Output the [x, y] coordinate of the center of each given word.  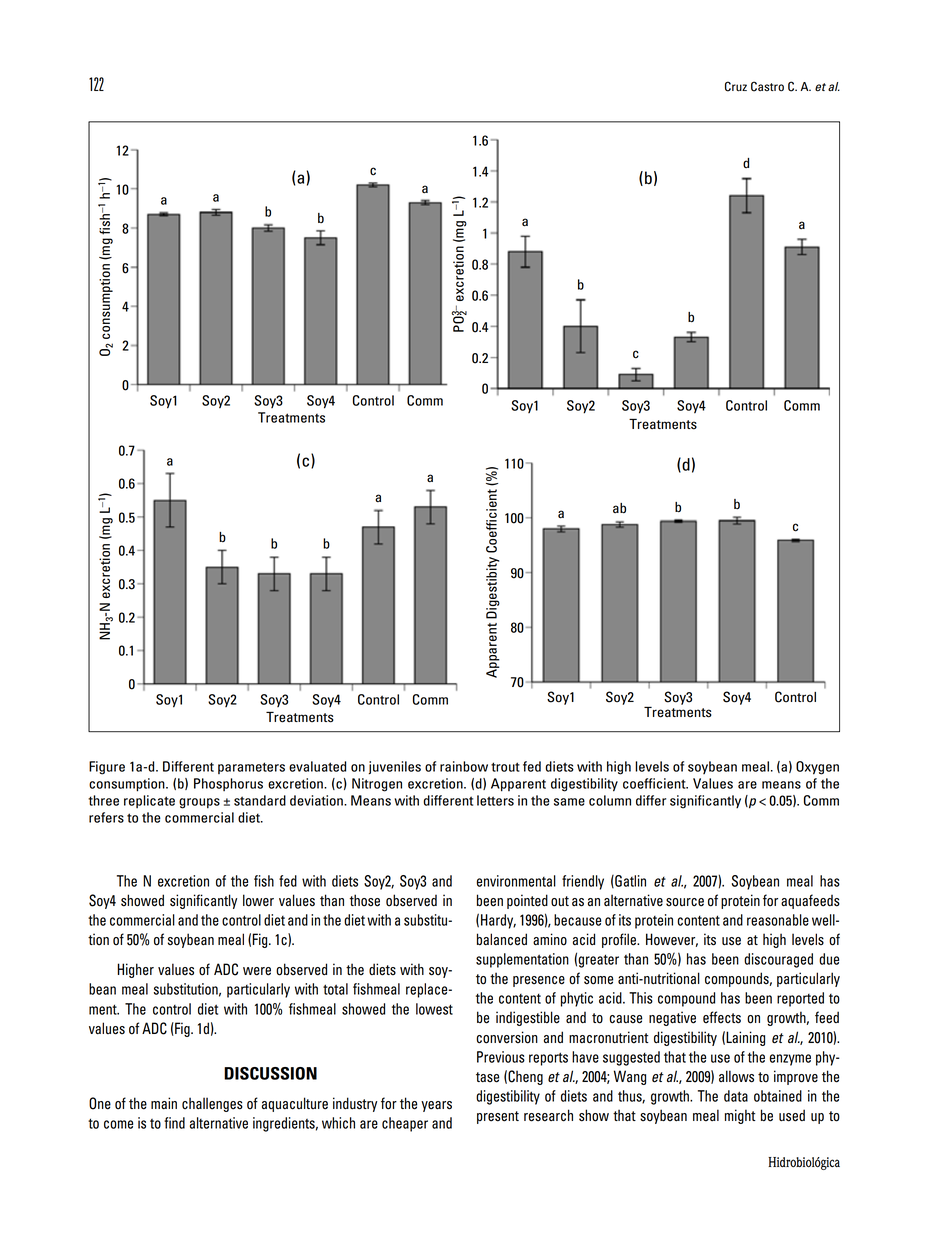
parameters [251, 768]
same [569, 802]
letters [495, 800]
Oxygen [817, 768]
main [164, 1103]
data [736, 1096]
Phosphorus [228, 784]
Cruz [736, 86]
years [436, 1106]
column [610, 800]
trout [505, 767]
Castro [767, 86]
